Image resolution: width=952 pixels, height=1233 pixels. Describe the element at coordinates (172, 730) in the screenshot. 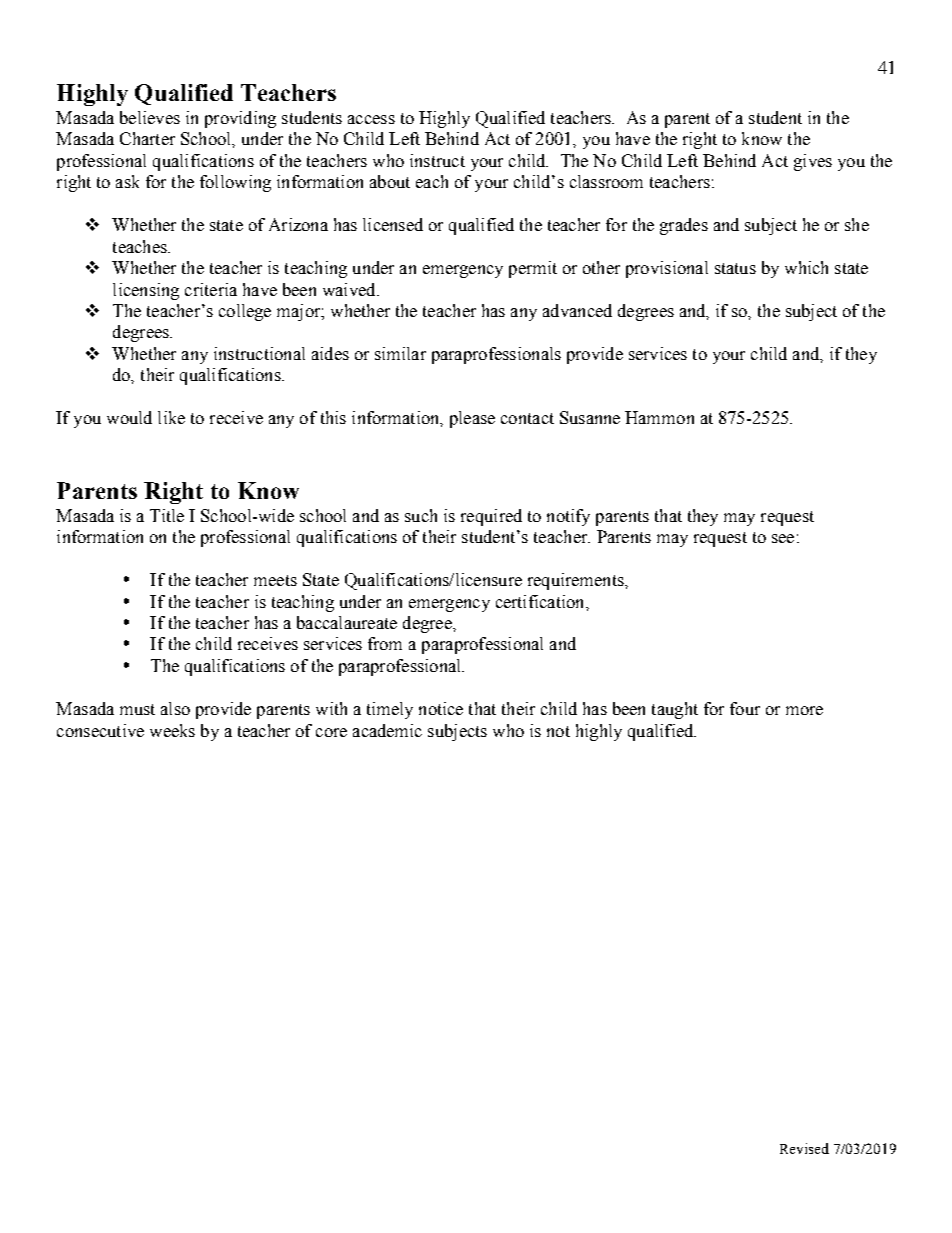

I see `weeks` at that location.
